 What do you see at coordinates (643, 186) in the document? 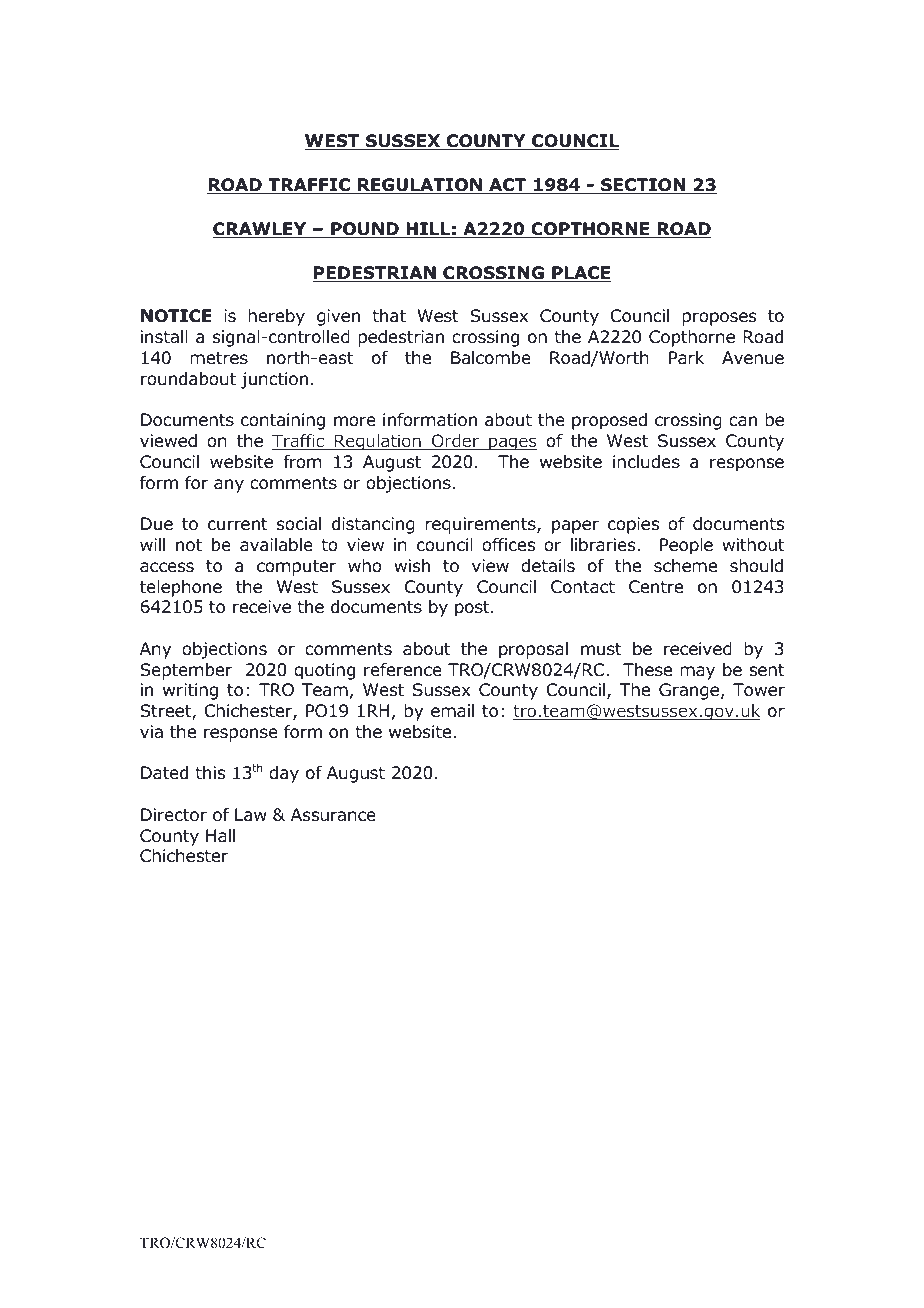
I see `SECTION` at bounding box center [643, 186].
